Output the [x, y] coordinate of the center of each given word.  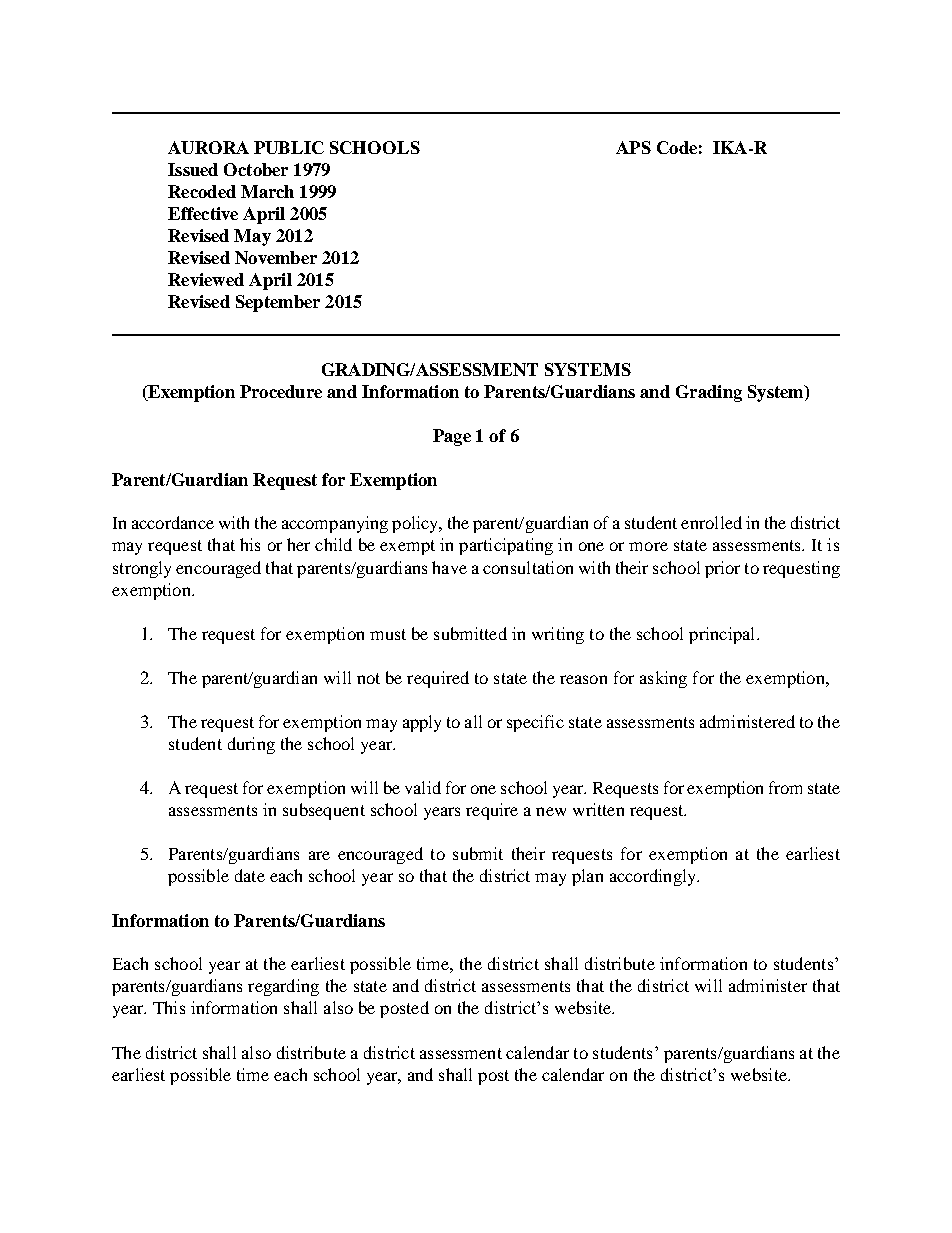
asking [663, 679]
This [169, 1007]
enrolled [711, 522]
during [251, 745]
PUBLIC [289, 147]
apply [422, 723]
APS [633, 147]
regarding [283, 987]
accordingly [654, 877]
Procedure [281, 391]
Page [452, 437]
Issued [193, 169]
